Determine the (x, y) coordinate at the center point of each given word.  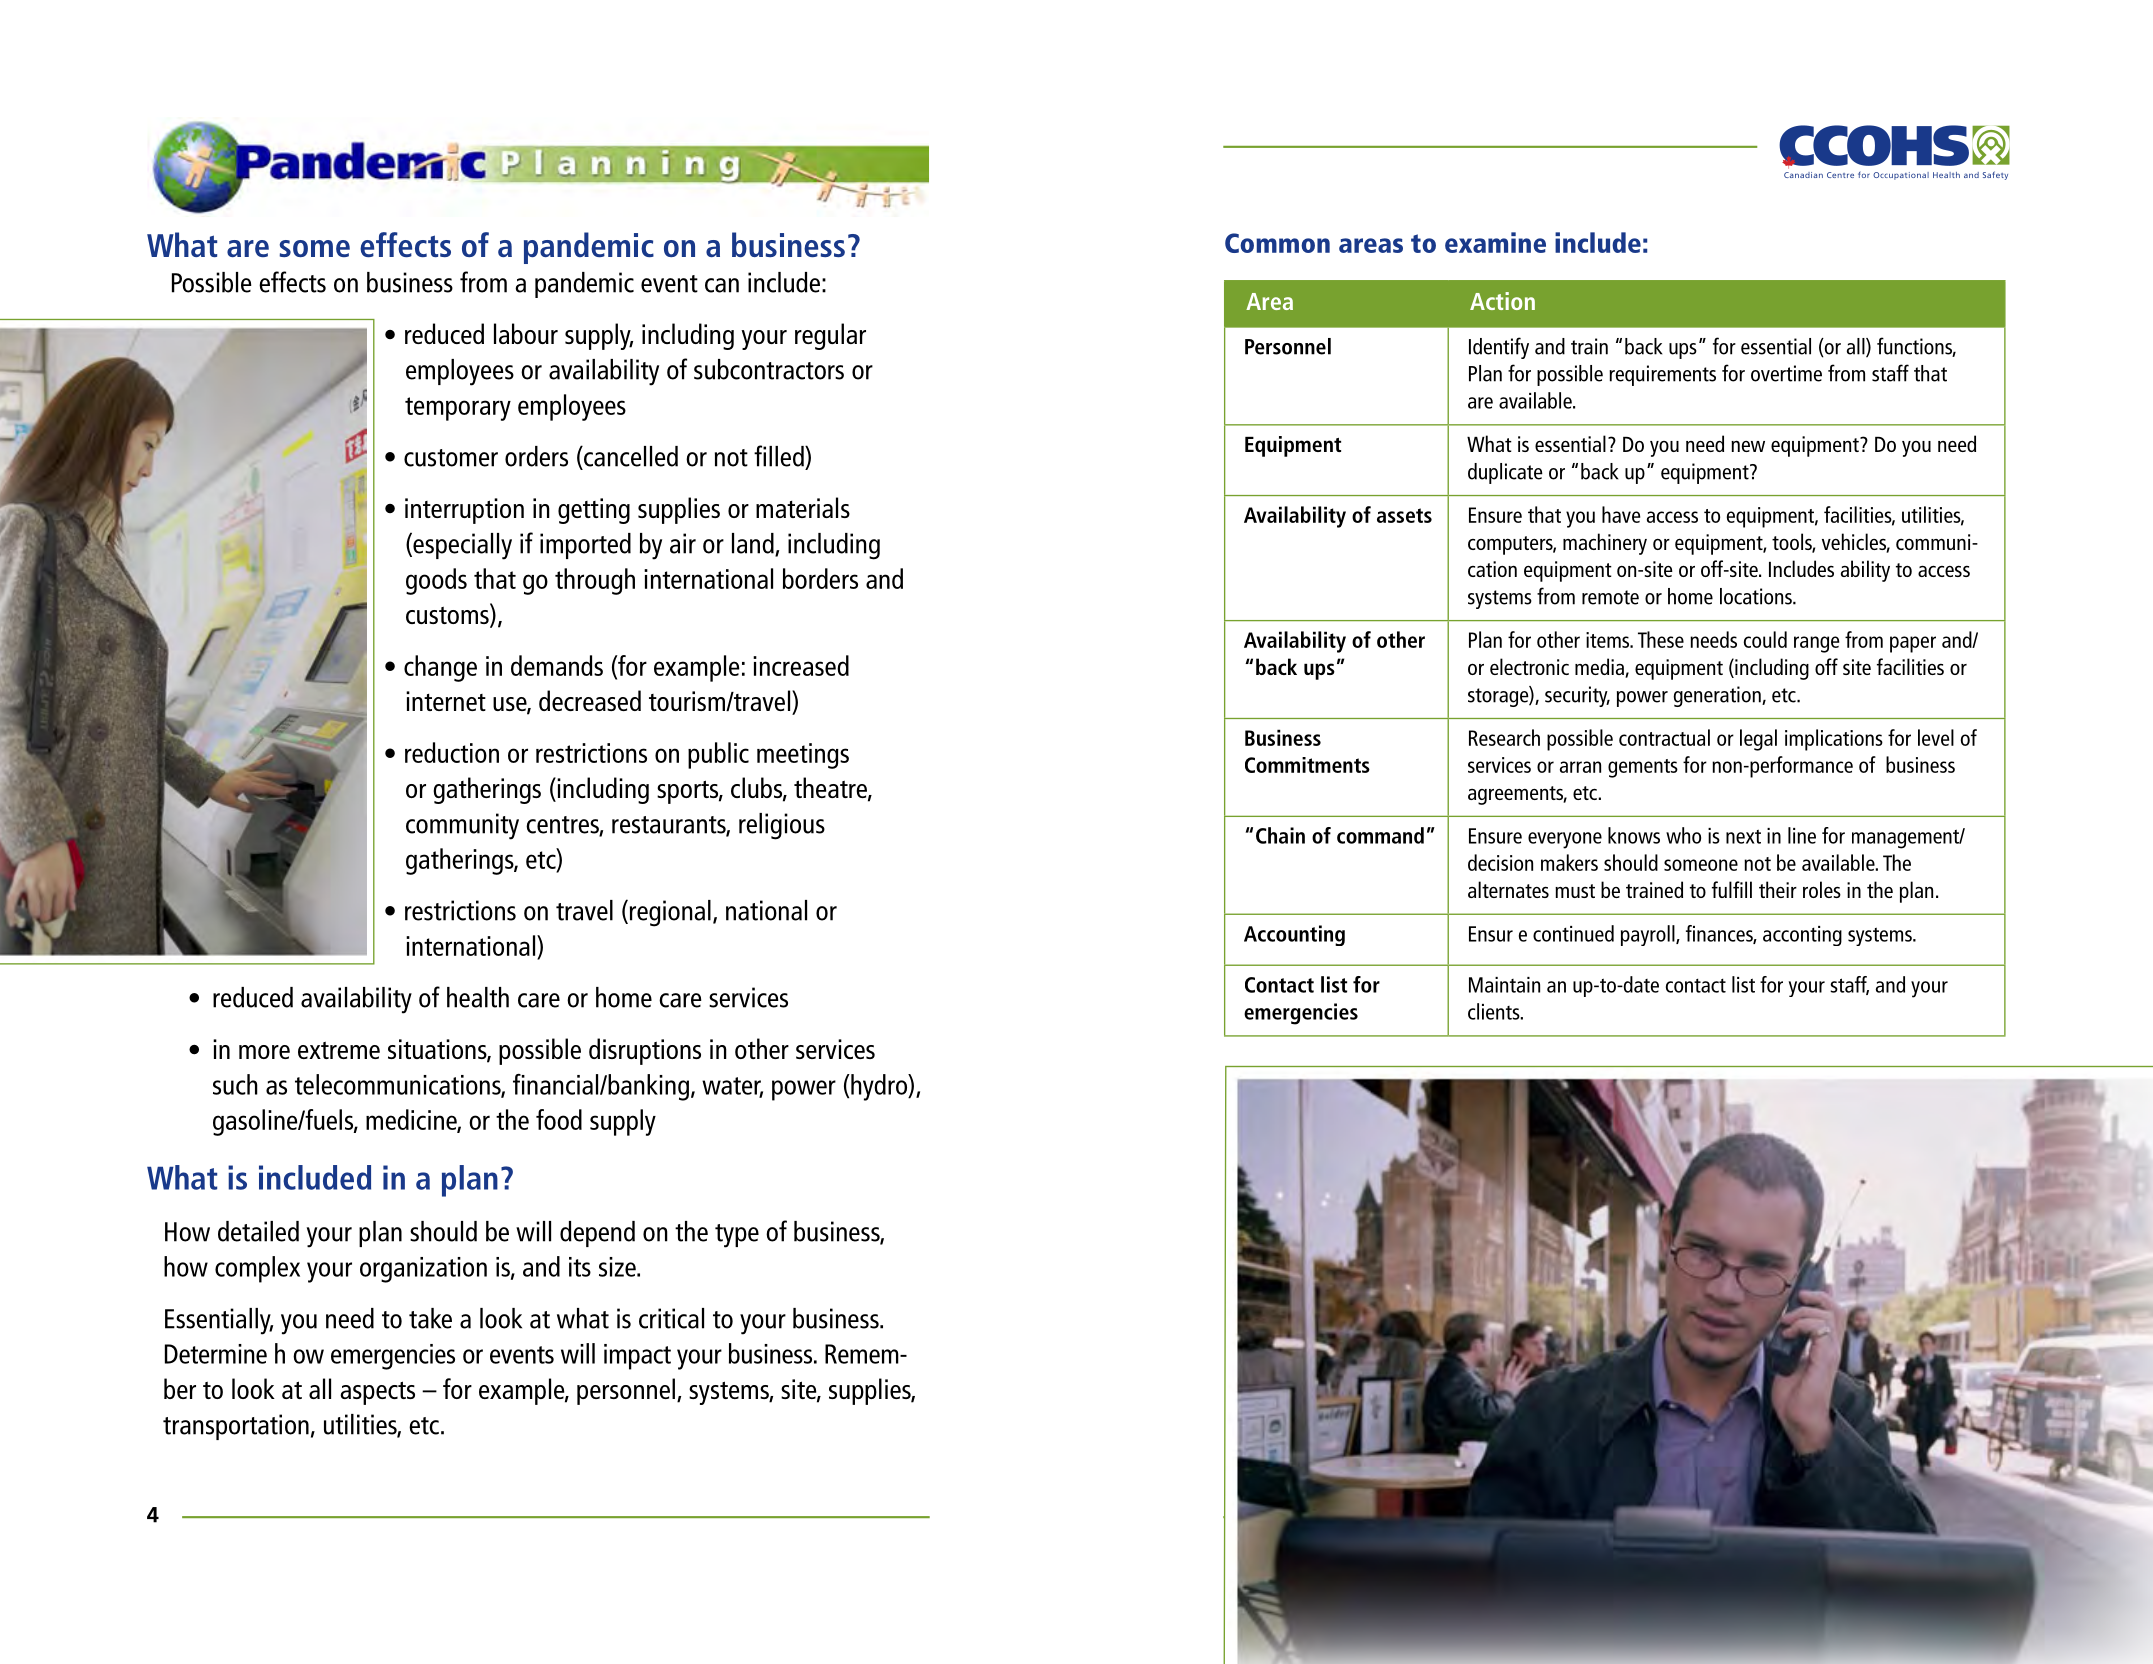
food (559, 1119)
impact (637, 1357)
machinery (1605, 544)
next (1743, 836)
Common (1277, 243)
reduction (452, 752)
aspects (377, 1393)
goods (436, 581)
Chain (1280, 835)
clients (1495, 1011)
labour (526, 333)
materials (803, 507)
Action (1502, 301)
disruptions (645, 1051)
